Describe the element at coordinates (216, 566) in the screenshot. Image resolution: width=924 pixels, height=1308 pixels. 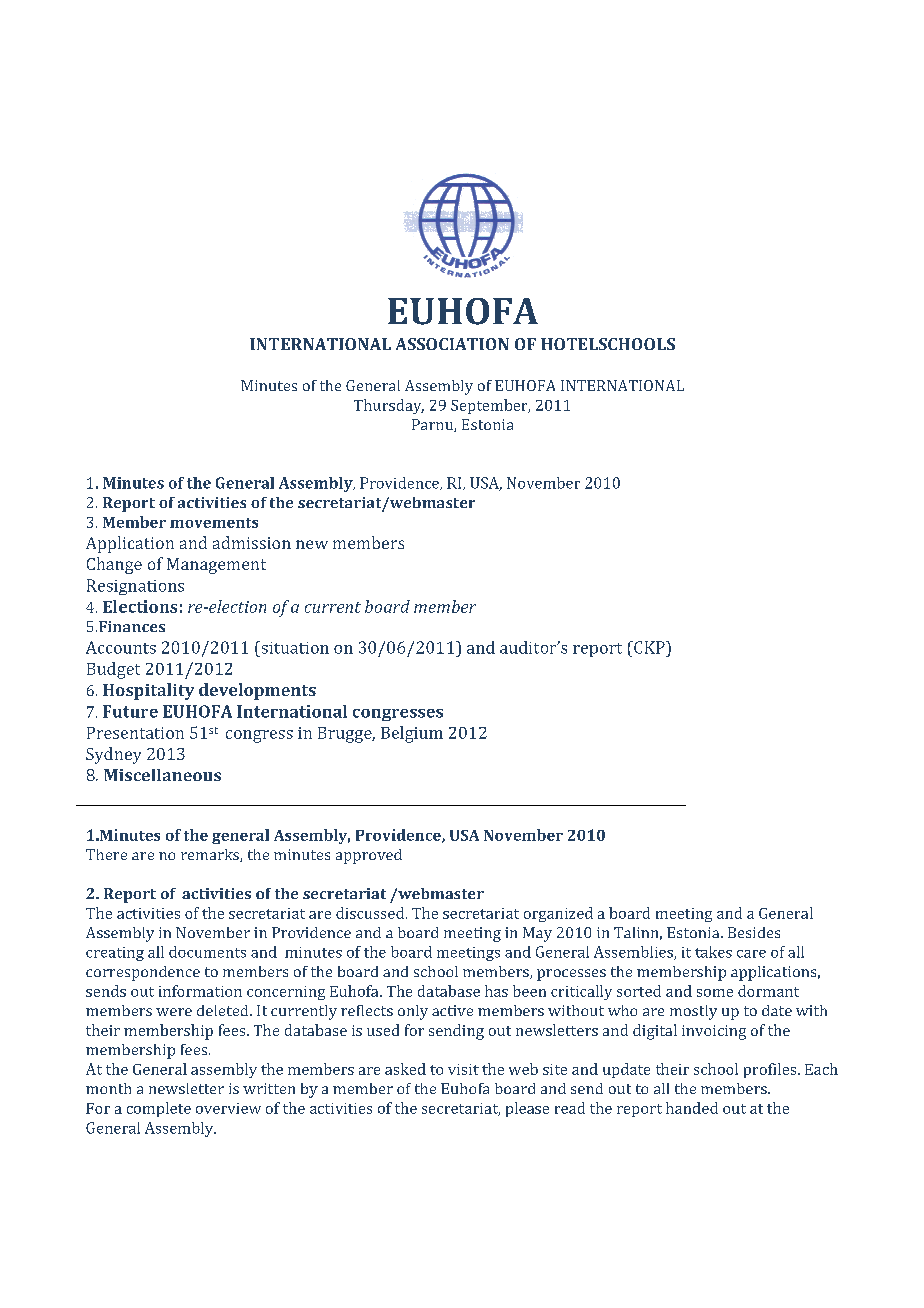
I see `Management` at that location.
